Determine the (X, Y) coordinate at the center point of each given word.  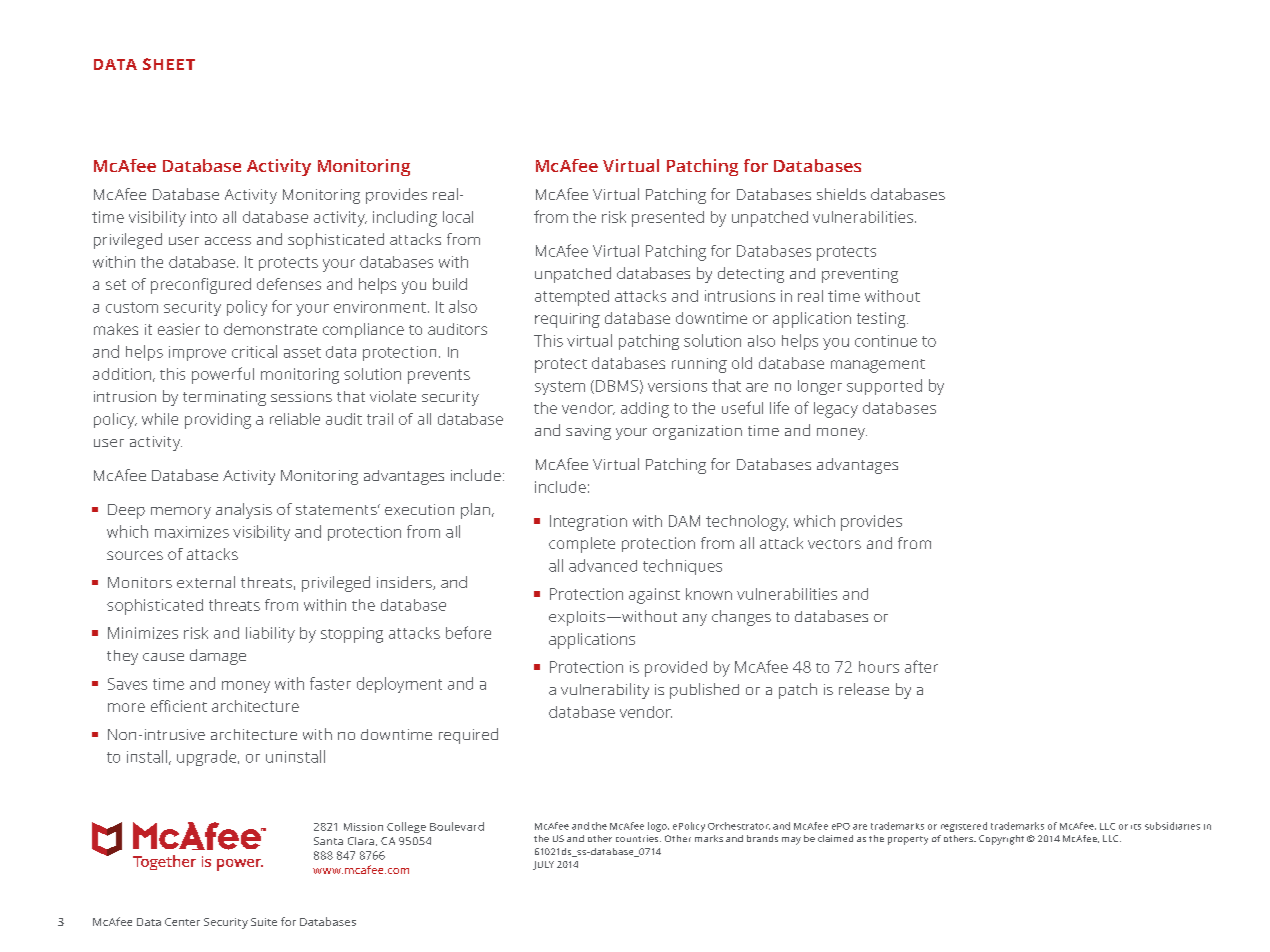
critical (254, 351)
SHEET (169, 64)
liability (270, 635)
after (921, 666)
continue (886, 341)
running (699, 365)
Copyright (1001, 840)
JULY (543, 865)
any (695, 620)
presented (668, 219)
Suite (264, 922)
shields (841, 194)
